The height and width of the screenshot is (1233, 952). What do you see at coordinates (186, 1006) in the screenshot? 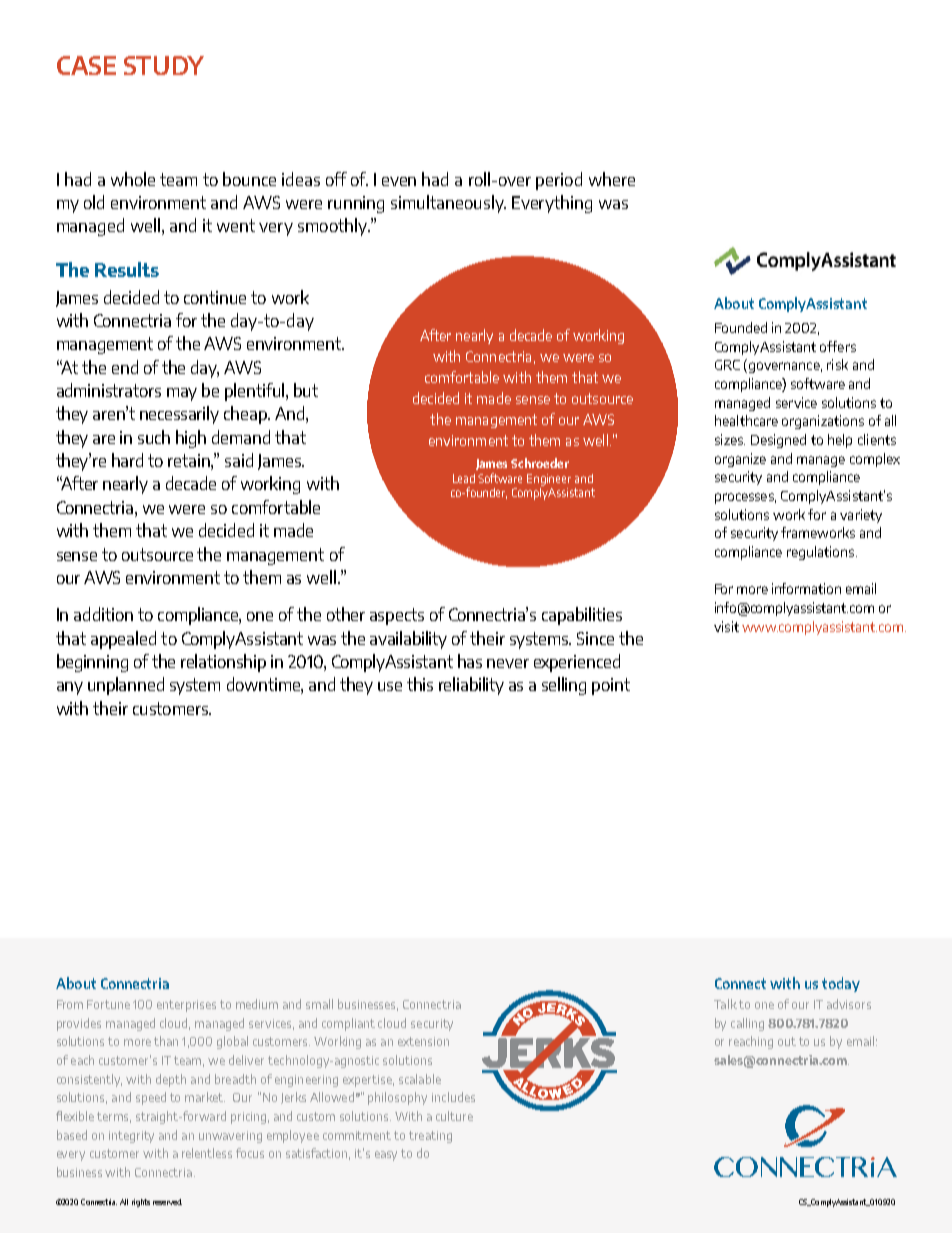
I see `enterprises` at bounding box center [186, 1006].
